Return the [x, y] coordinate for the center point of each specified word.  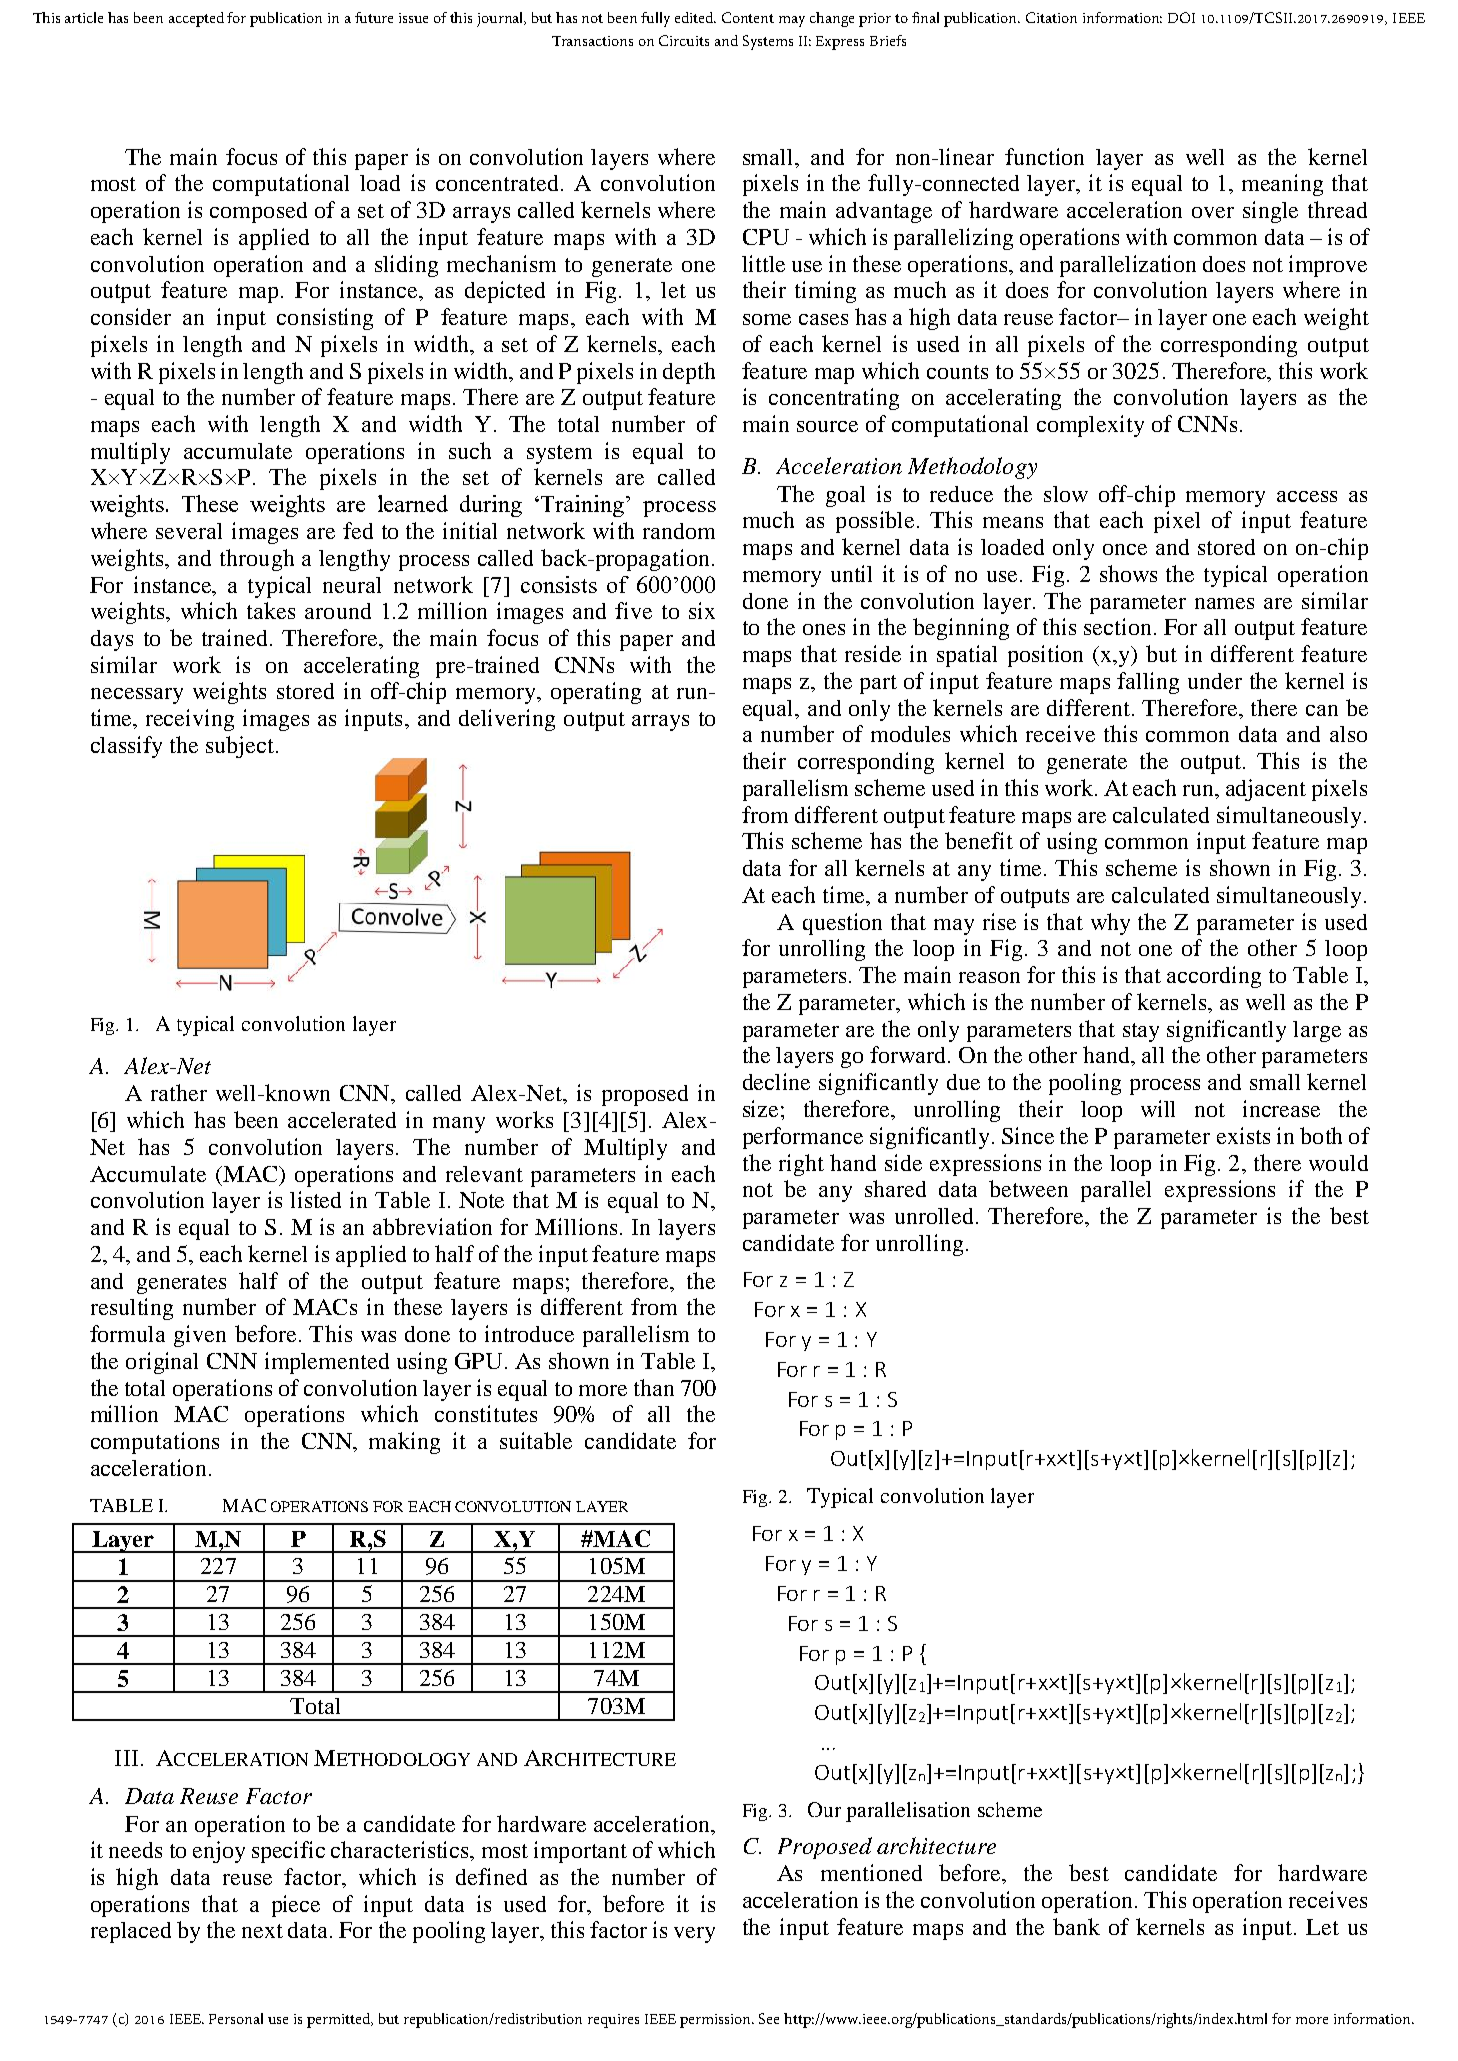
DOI [1181, 17]
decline [776, 1081]
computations [155, 1443]
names [1224, 603]
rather [179, 1092]
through [257, 560]
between [1028, 1188]
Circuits [684, 40]
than [654, 1387]
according [1214, 977]
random [679, 531]
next [262, 1931]
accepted [196, 19]
